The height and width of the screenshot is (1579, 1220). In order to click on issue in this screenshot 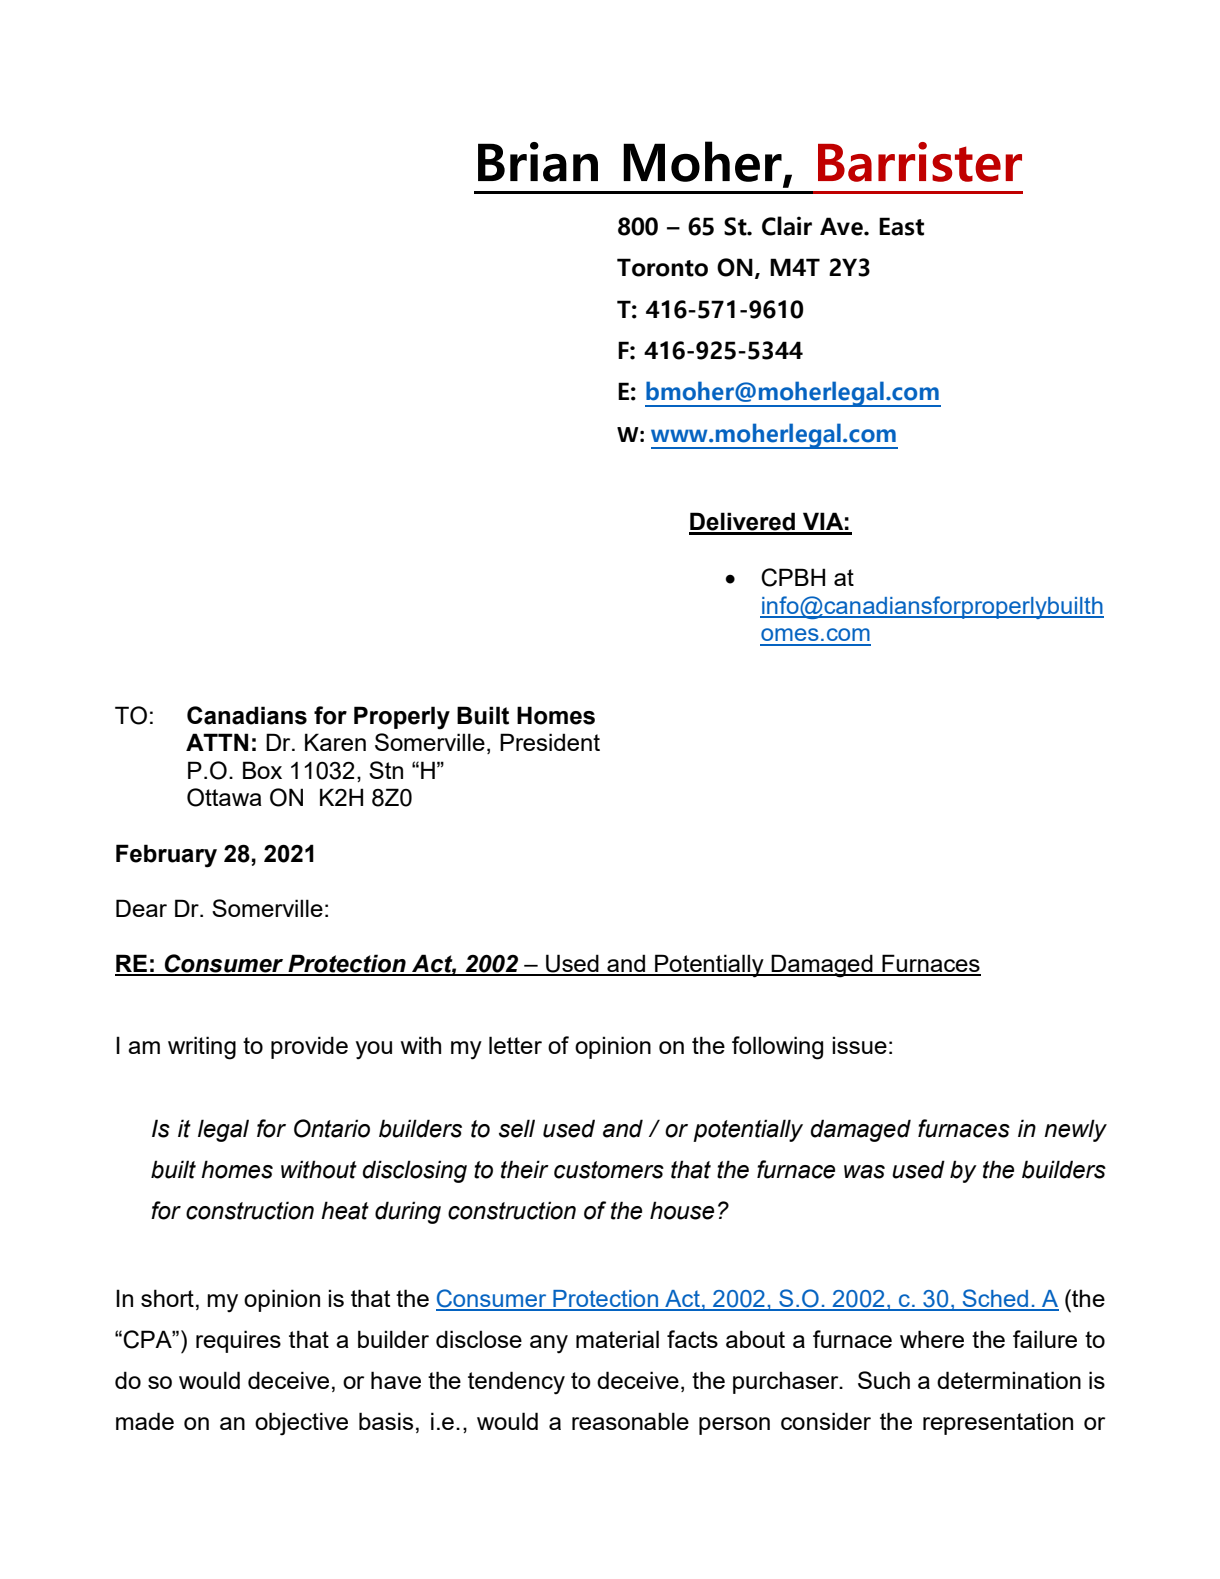, I will do `click(859, 1045)`.
